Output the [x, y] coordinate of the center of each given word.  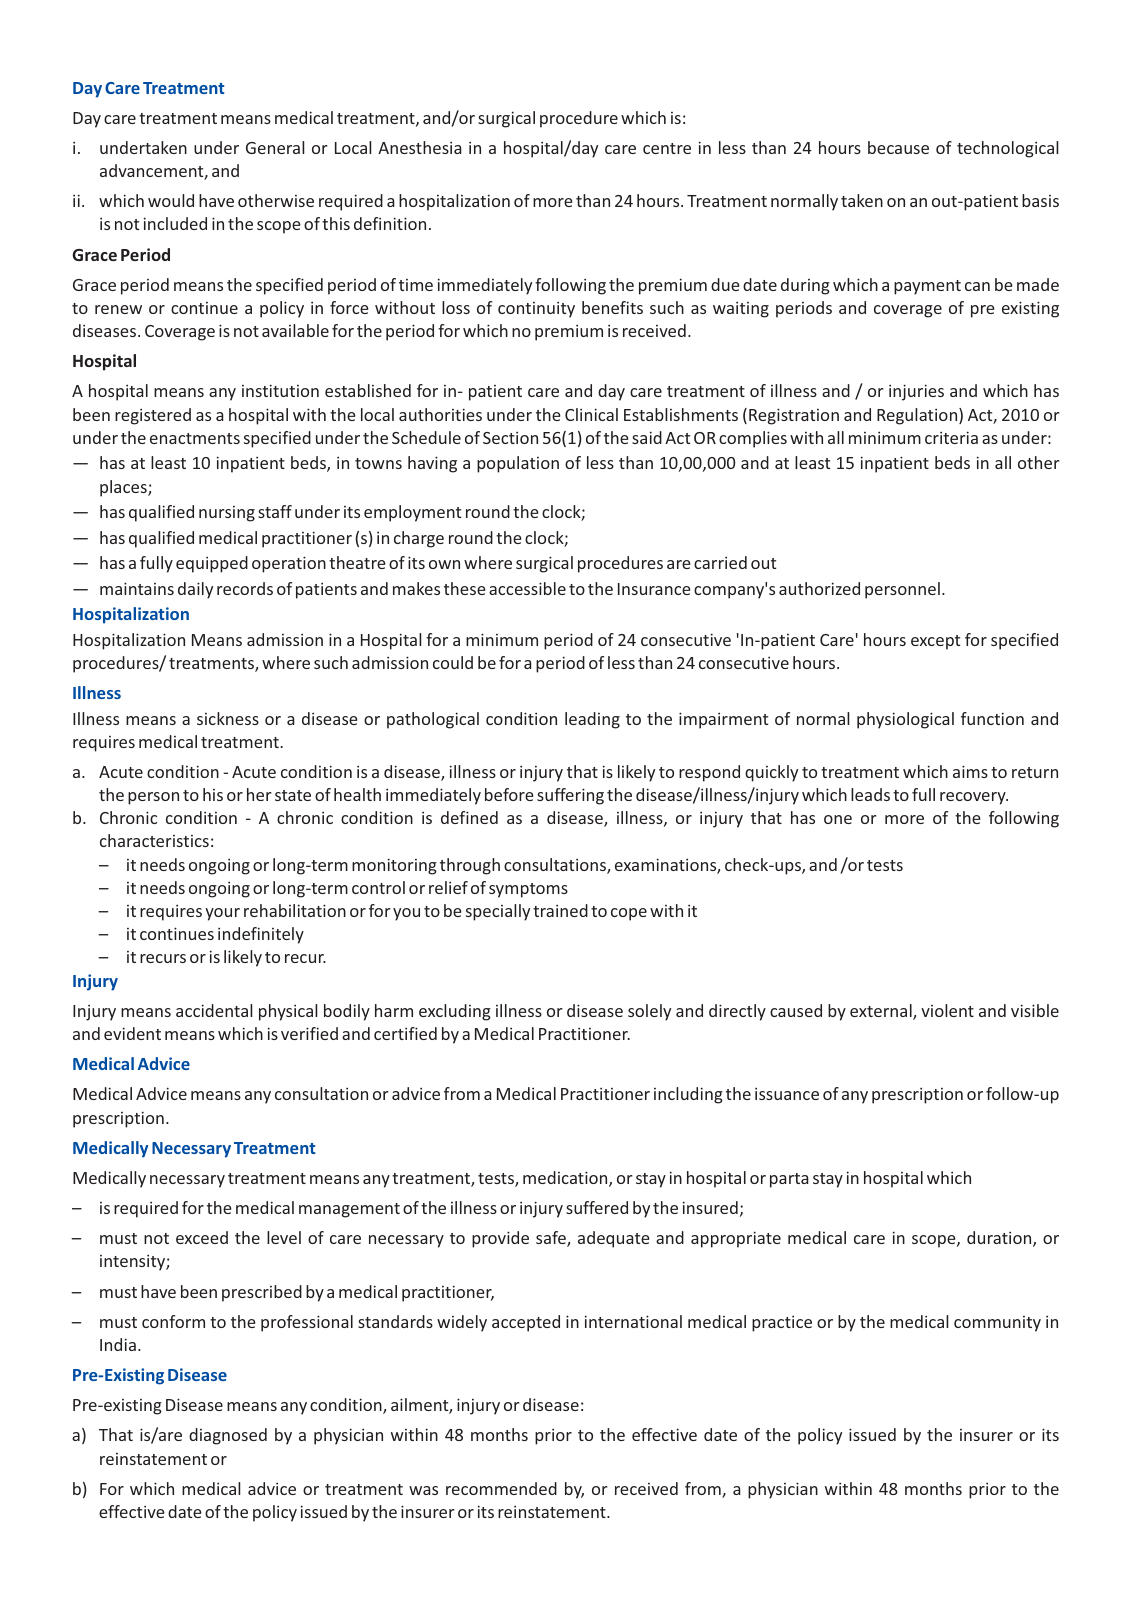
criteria [951, 437]
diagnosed [228, 1436]
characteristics [154, 840]
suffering [570, 796]
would [171, 200]
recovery [974, 798]
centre [667, 148]
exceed [202, 1237]
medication [566, 1179]
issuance [787, 1093]
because [898, 147]
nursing [227, 514]
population [518, 464]
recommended [501, 1488]
